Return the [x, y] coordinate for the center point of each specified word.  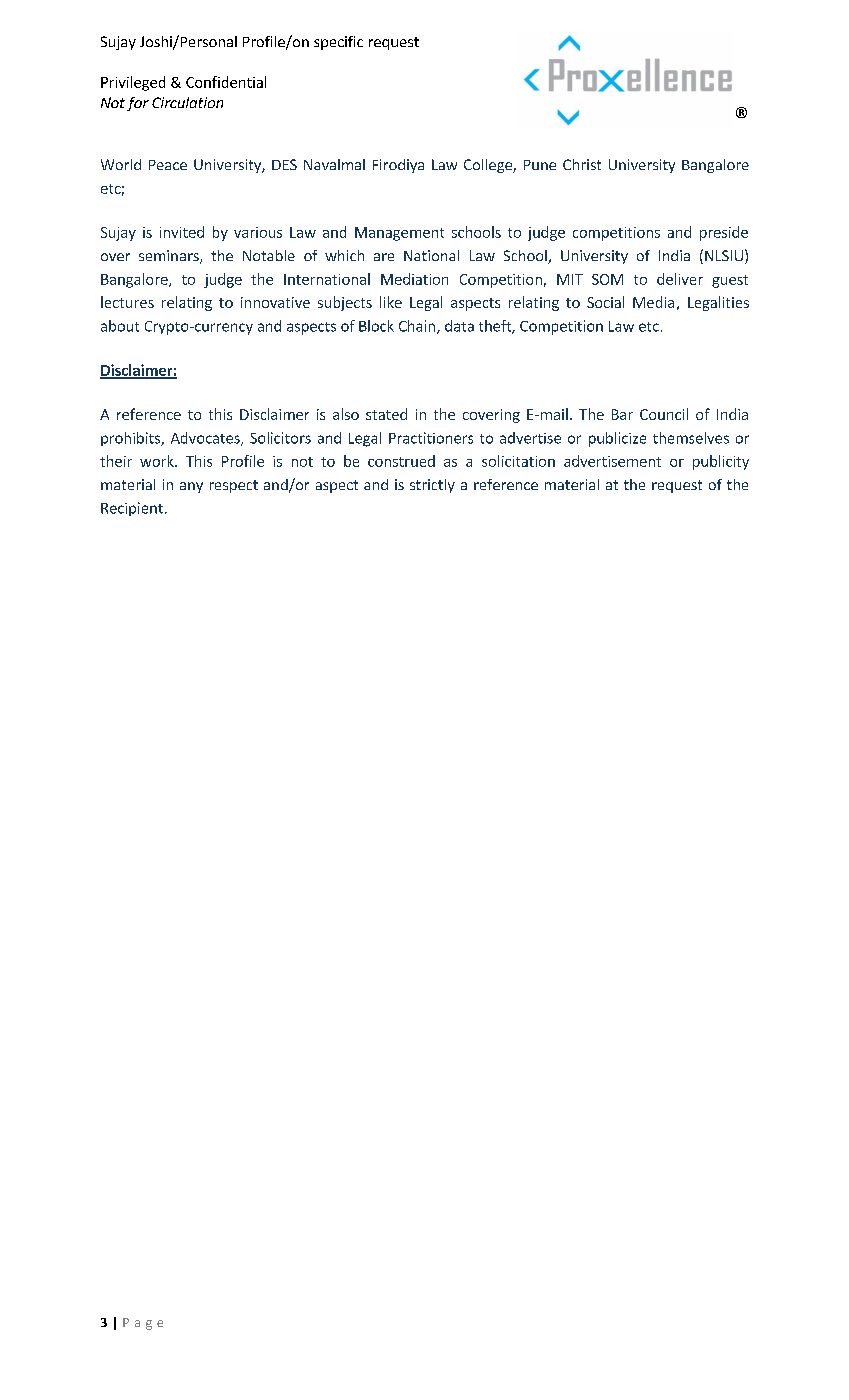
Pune [540, 165]
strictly [432, 486]
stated [386, 414]
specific [338, 43]
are [384, 257]
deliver [680, 279]
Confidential [226, 82]
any [191, 487]
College [489, 166]
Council [664, 414]
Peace [168, 165]
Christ [582, 164]
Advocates [206, 439]
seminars [170, 257]
